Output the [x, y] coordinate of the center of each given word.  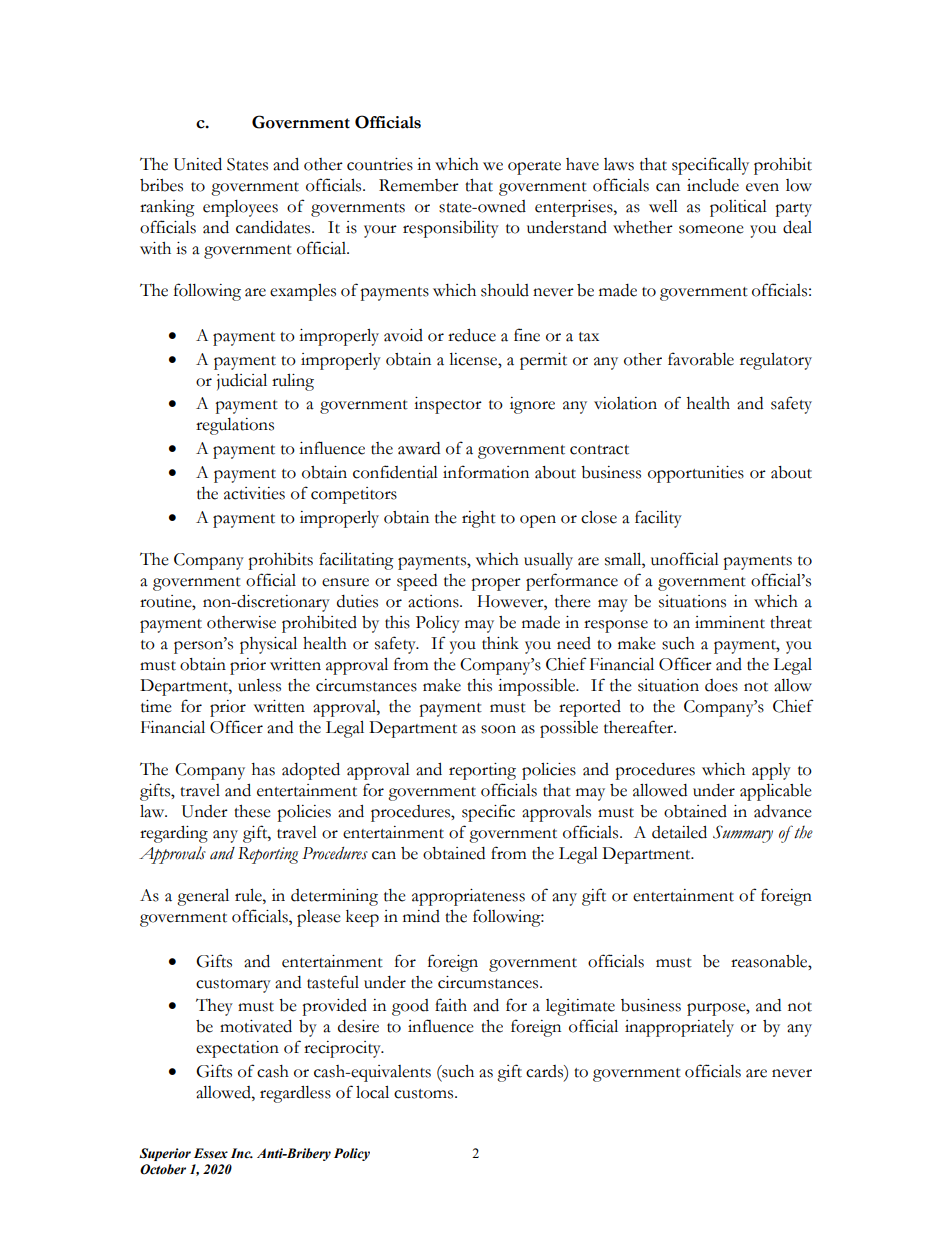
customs [425, 1094]
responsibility [451, 229]
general [203, 897]
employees [240, 208]
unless [259, 685]
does [721, 685]
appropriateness [468, 897]
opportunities [696, 474]
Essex [211, 1153]
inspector [448, 405]
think [500, 643]
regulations [235, 426]
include [713, 185]
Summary [743, 834]
